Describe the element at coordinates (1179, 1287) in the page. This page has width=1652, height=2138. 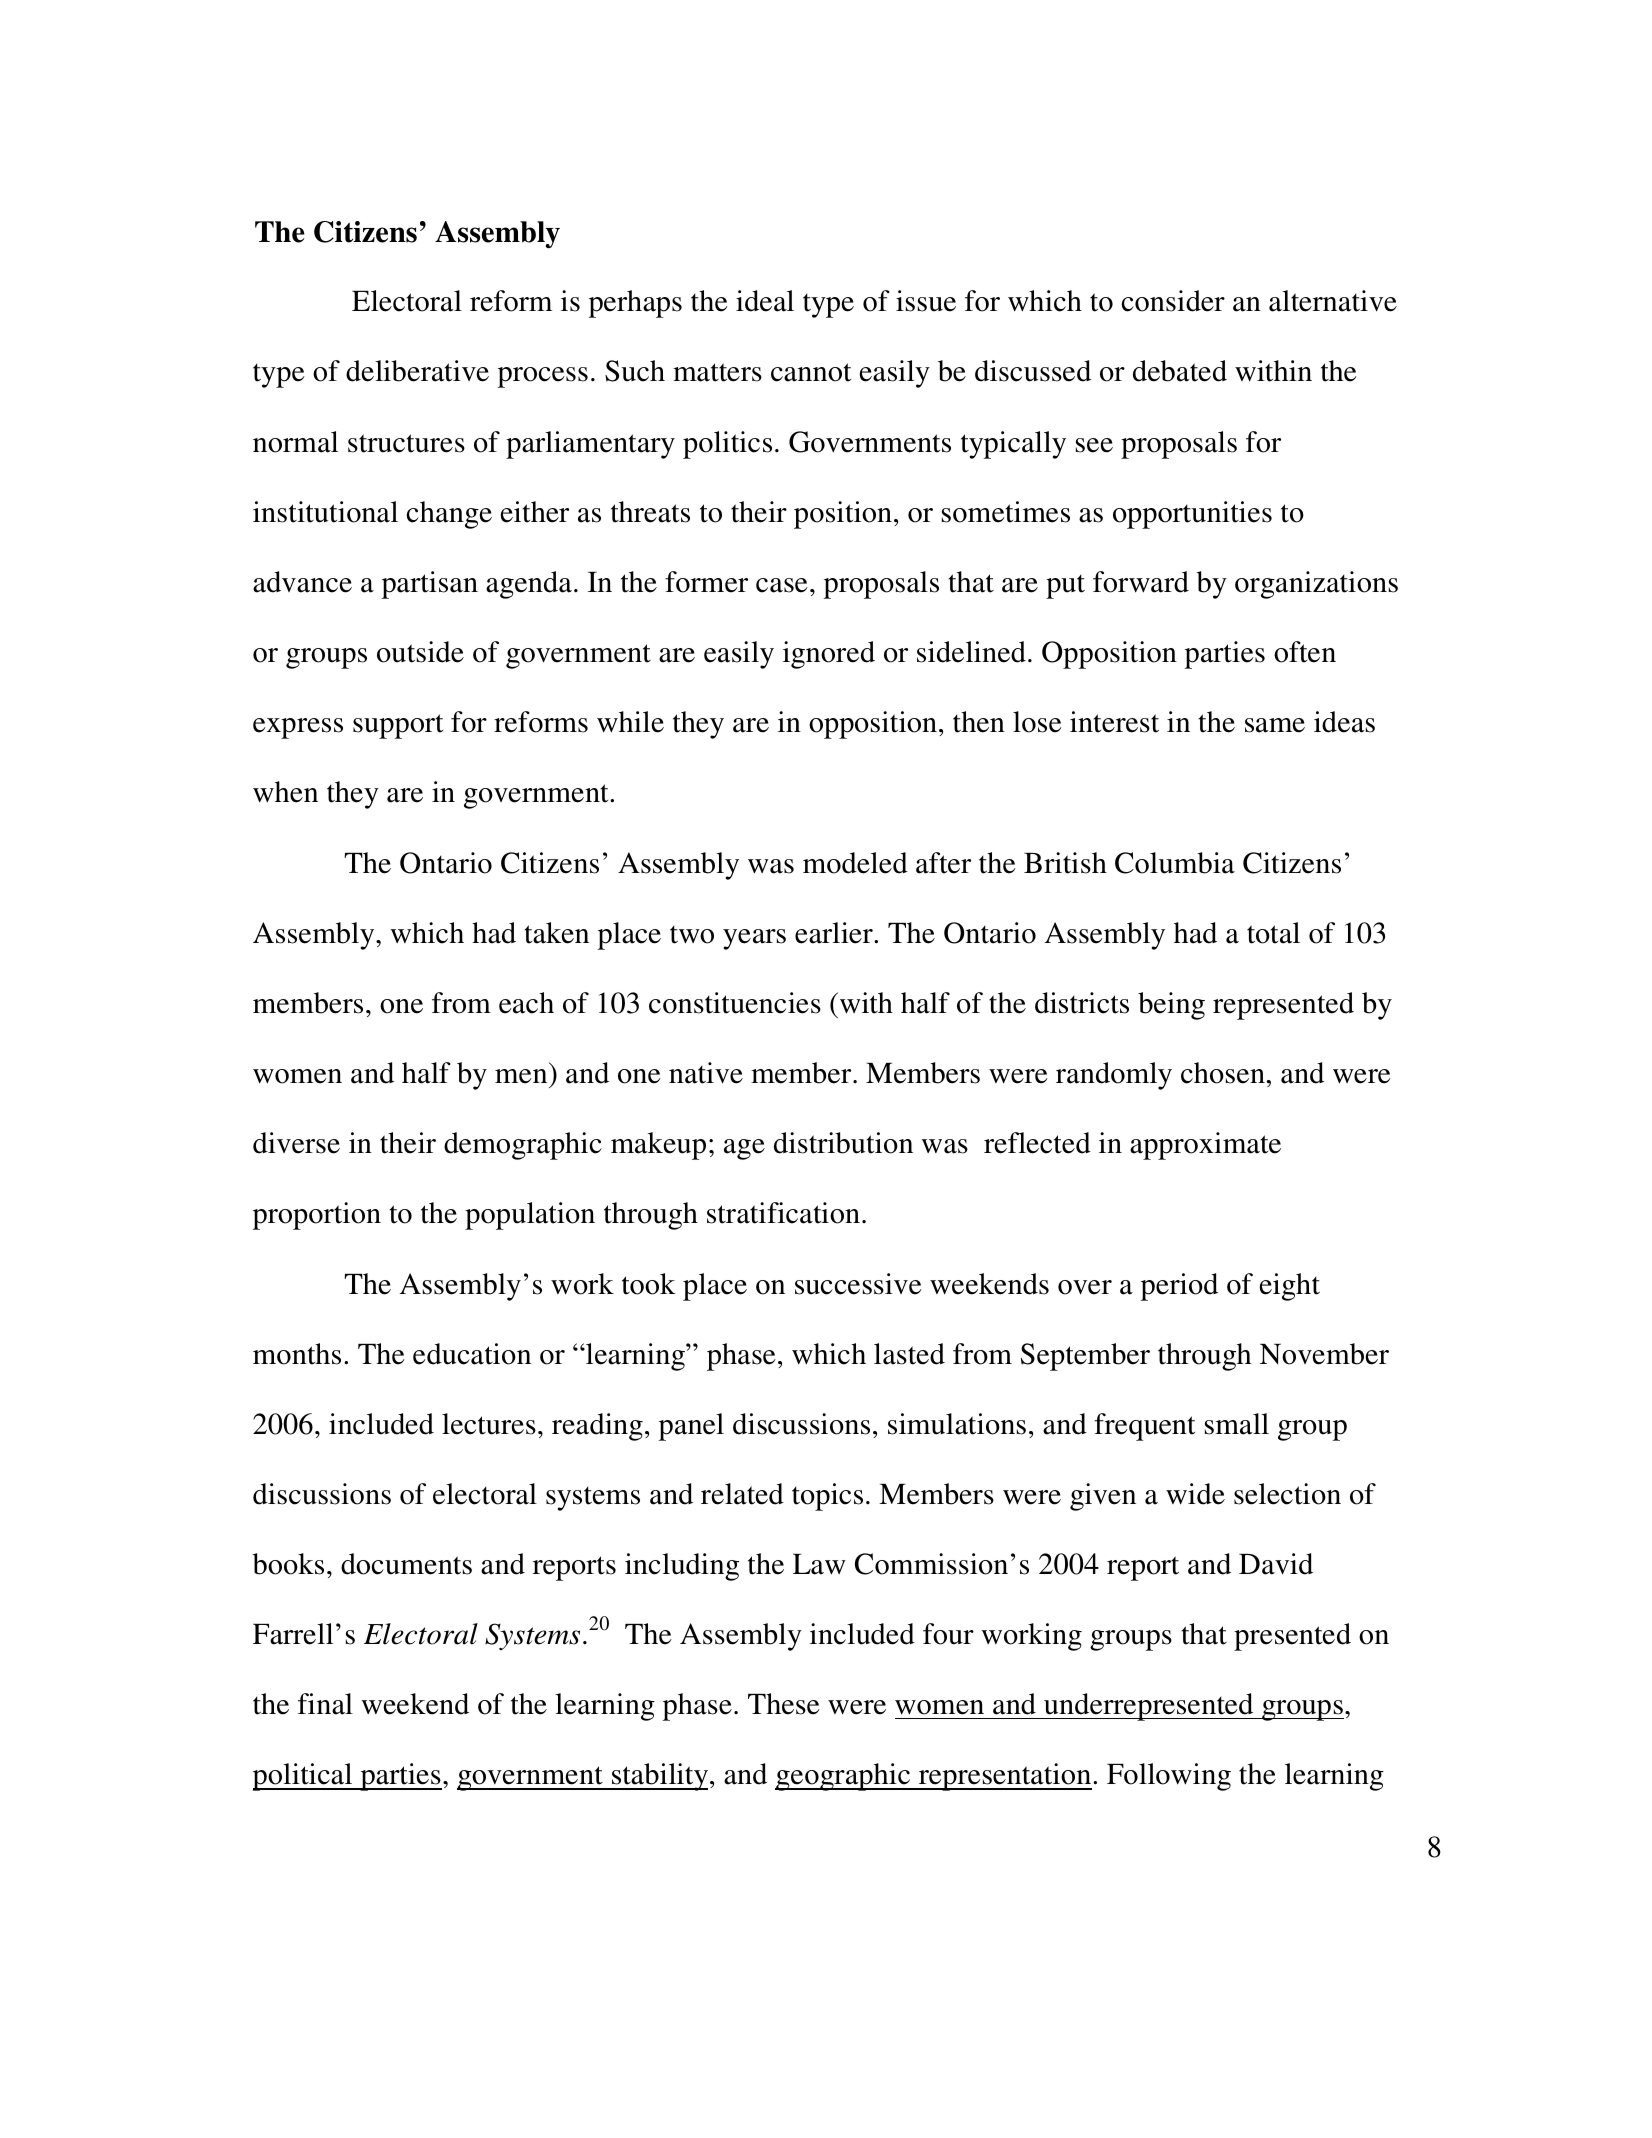
I see `period` at that location.
